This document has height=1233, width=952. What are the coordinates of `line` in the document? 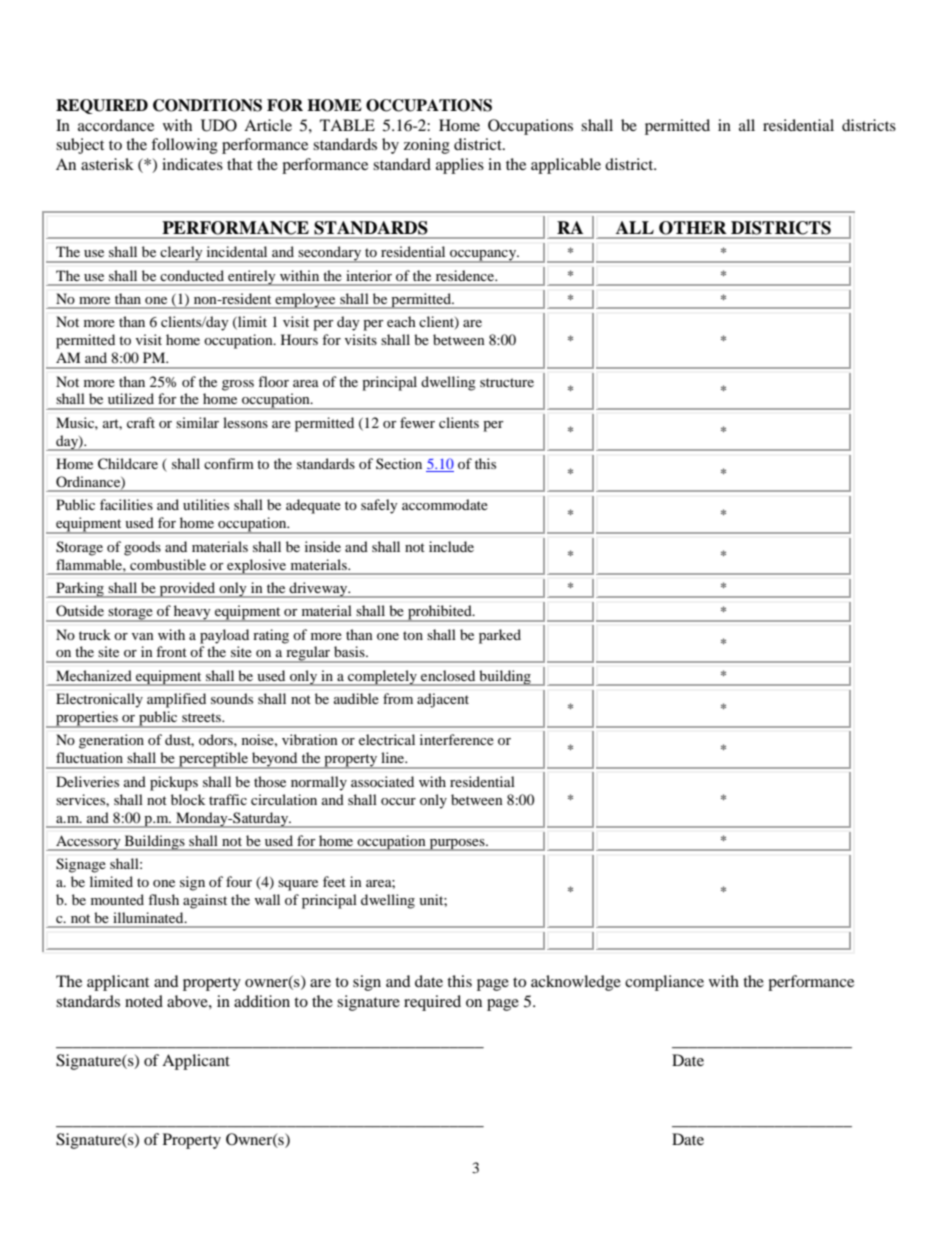 It's located at (394, 757).
